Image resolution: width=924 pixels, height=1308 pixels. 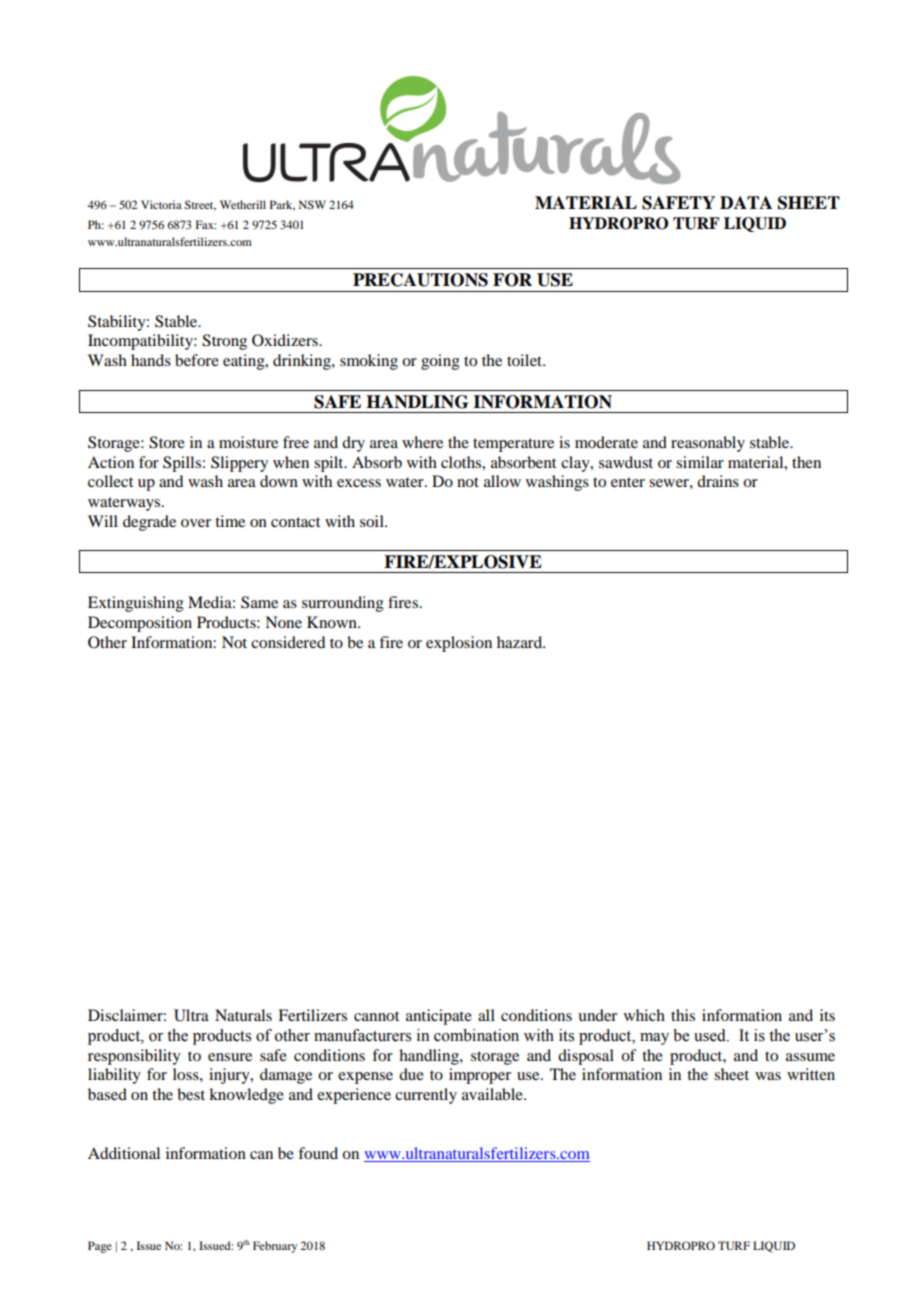 What do you see at coordinates (420, 280) in the page?
I see `PRECAUTIONS` at bounding box center [420, 280].
